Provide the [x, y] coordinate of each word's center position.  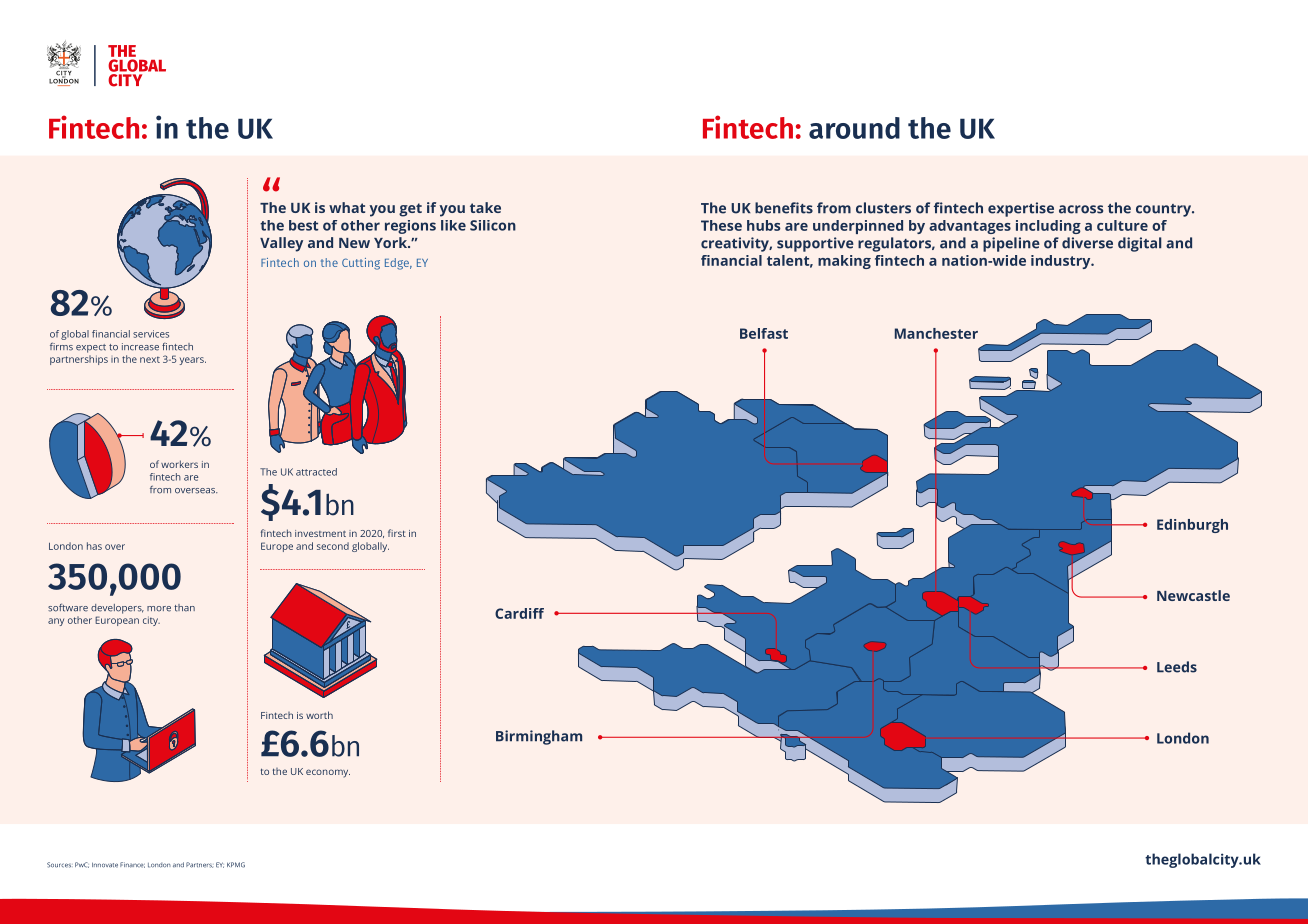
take [485, 207]
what [347, 207]
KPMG [236, 865]
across [1081, 209]
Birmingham [539, 737]
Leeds [1177, 667]
